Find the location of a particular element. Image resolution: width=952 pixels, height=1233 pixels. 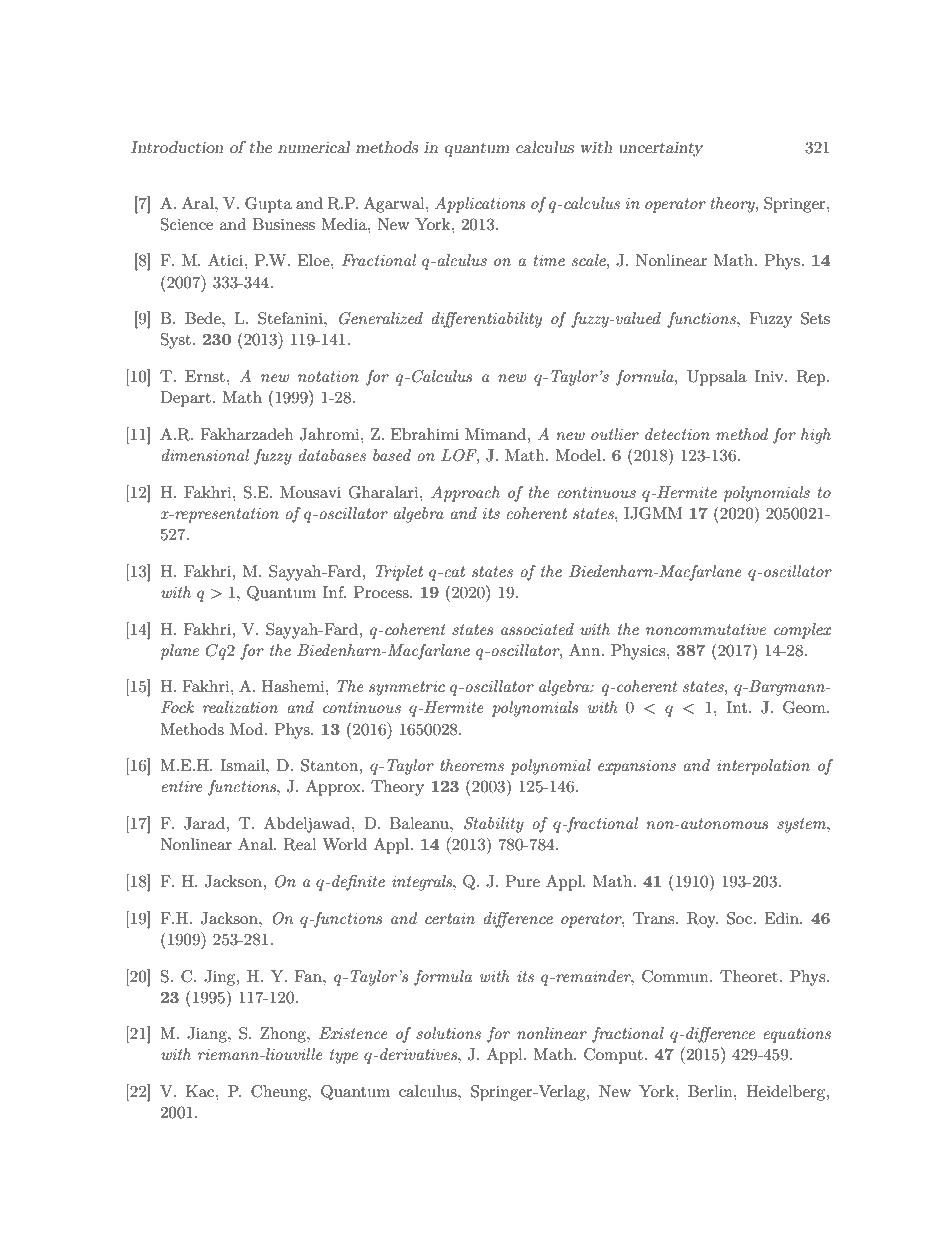

Agarwal is located at coordinates (395, 205).
